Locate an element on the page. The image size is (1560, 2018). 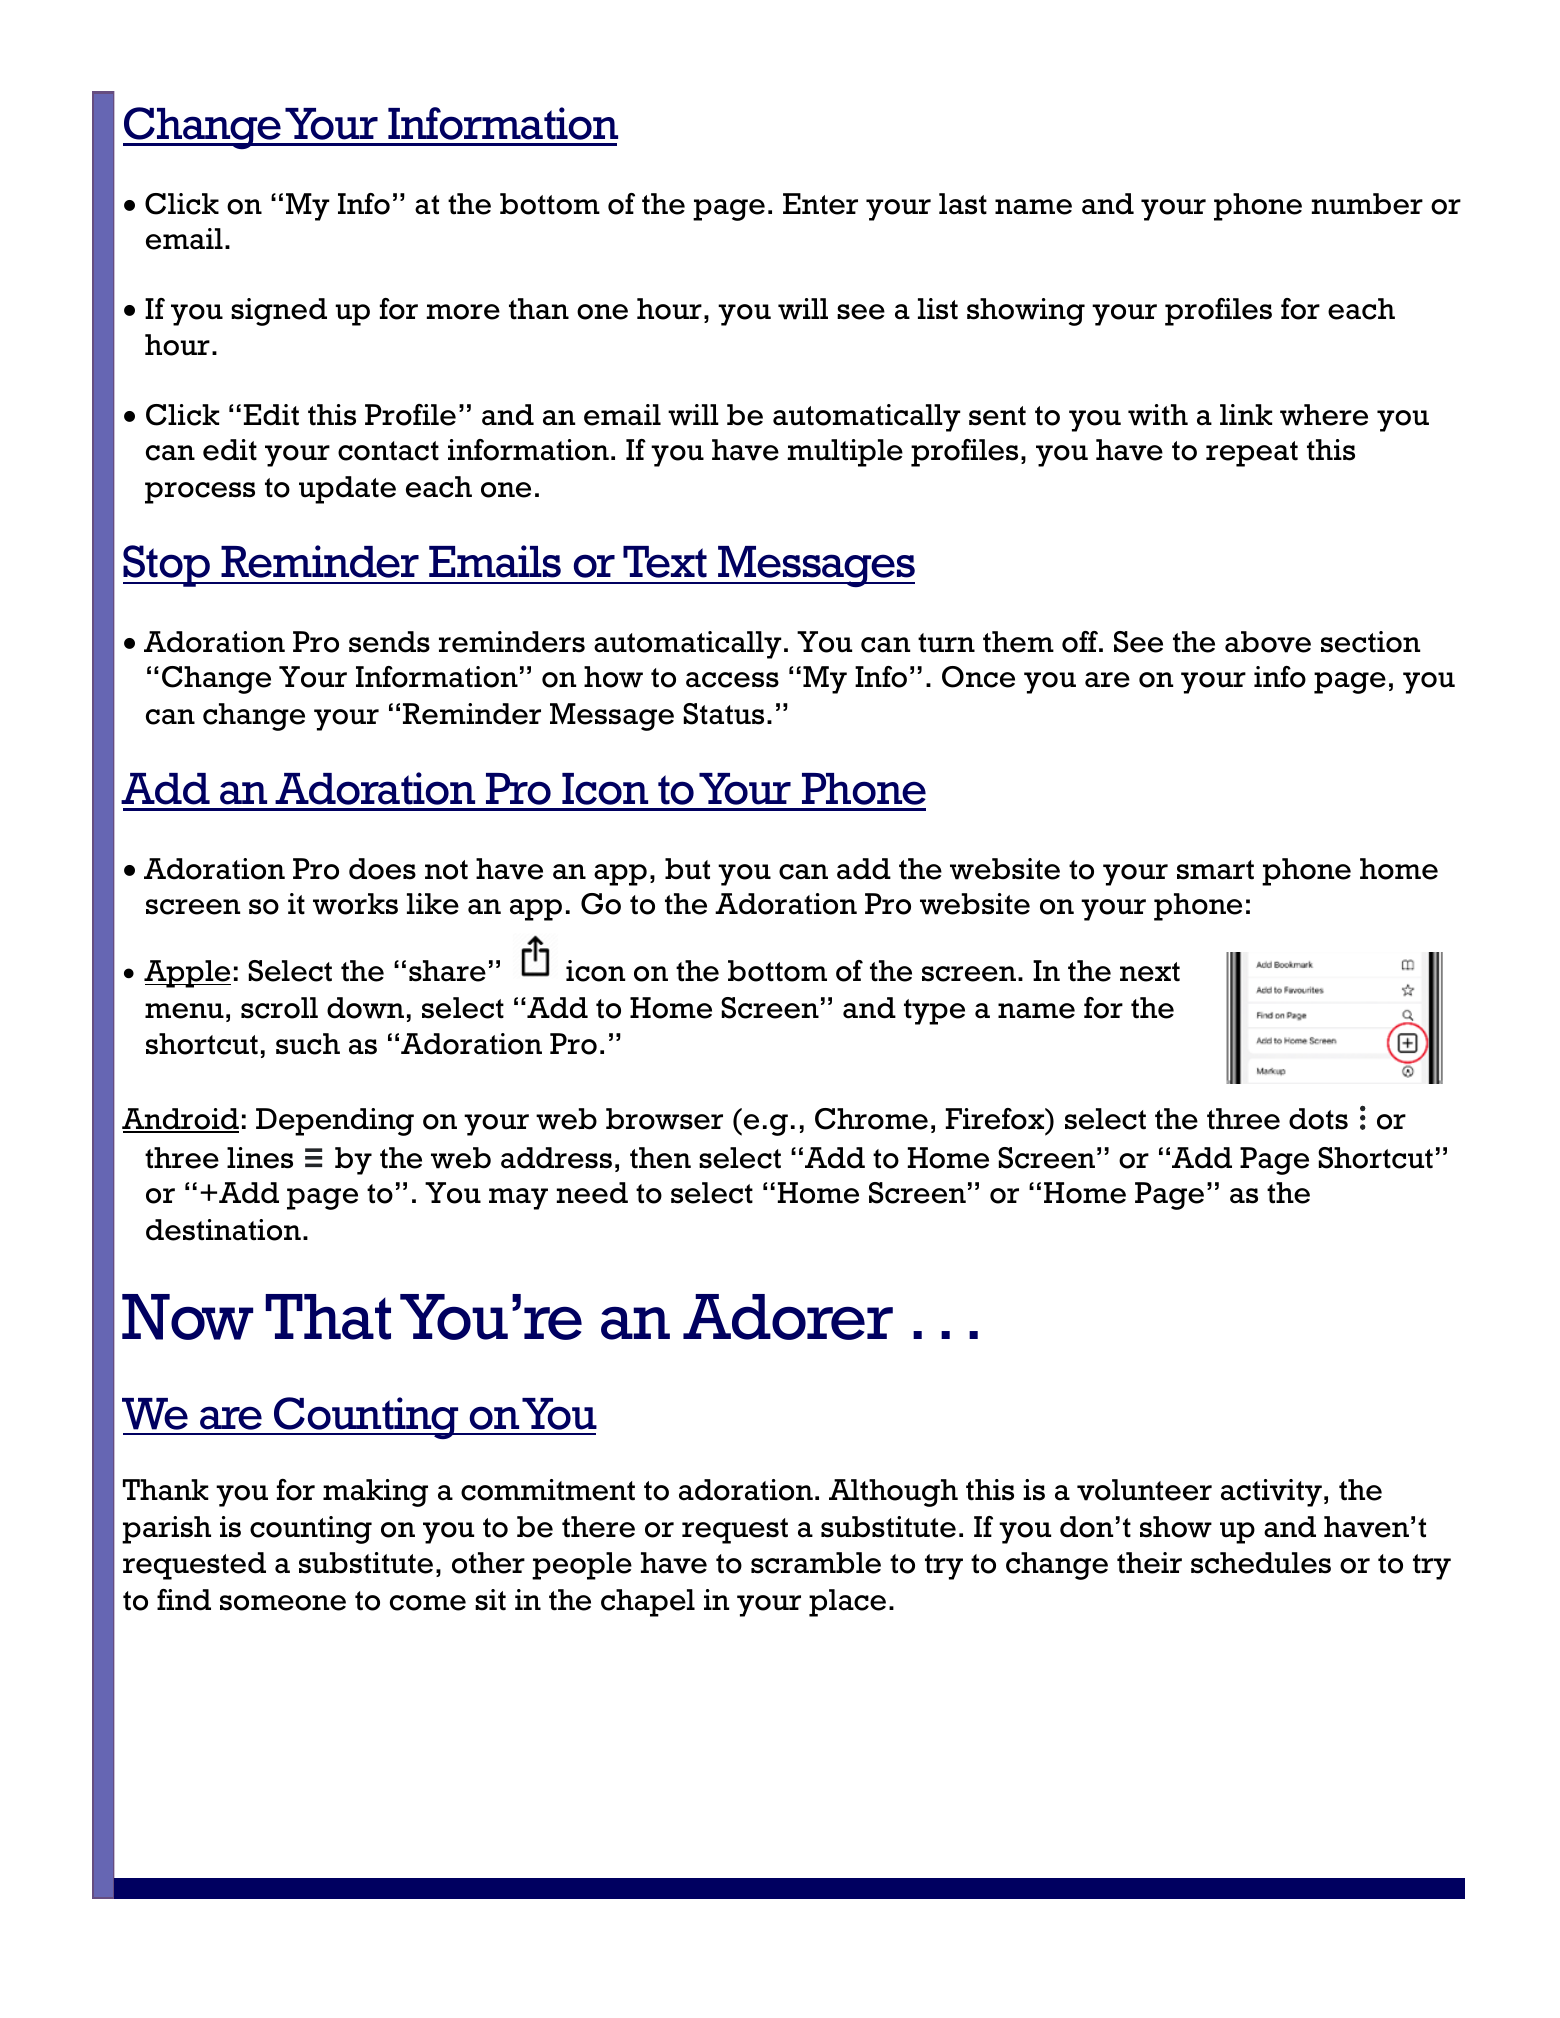
works is located at coordinates (355, 904).
